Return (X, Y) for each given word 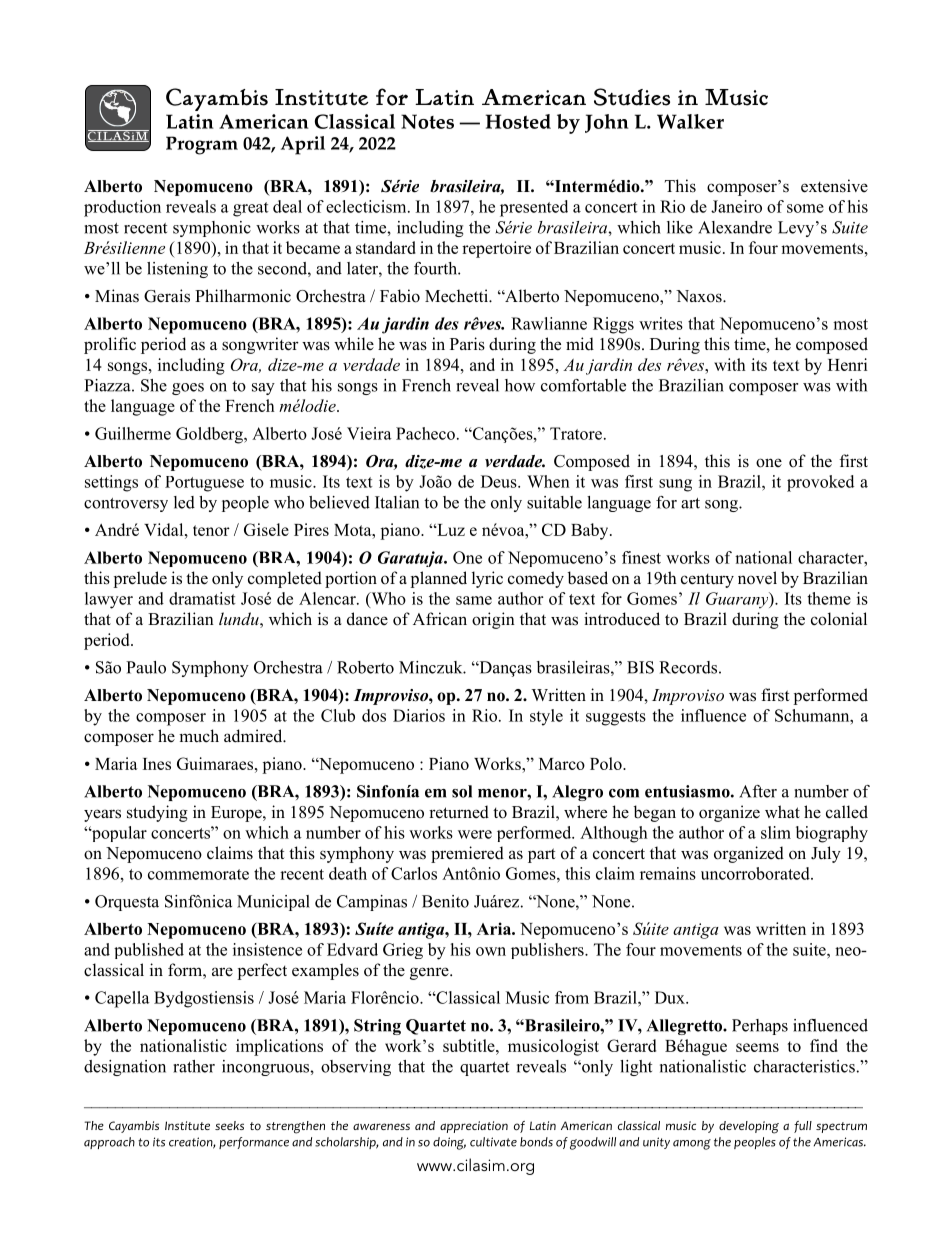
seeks (229, 1125)
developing (749, 1127)
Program (202, 145)
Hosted (518, 121)
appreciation (474, 1127)
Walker (690, 121)
